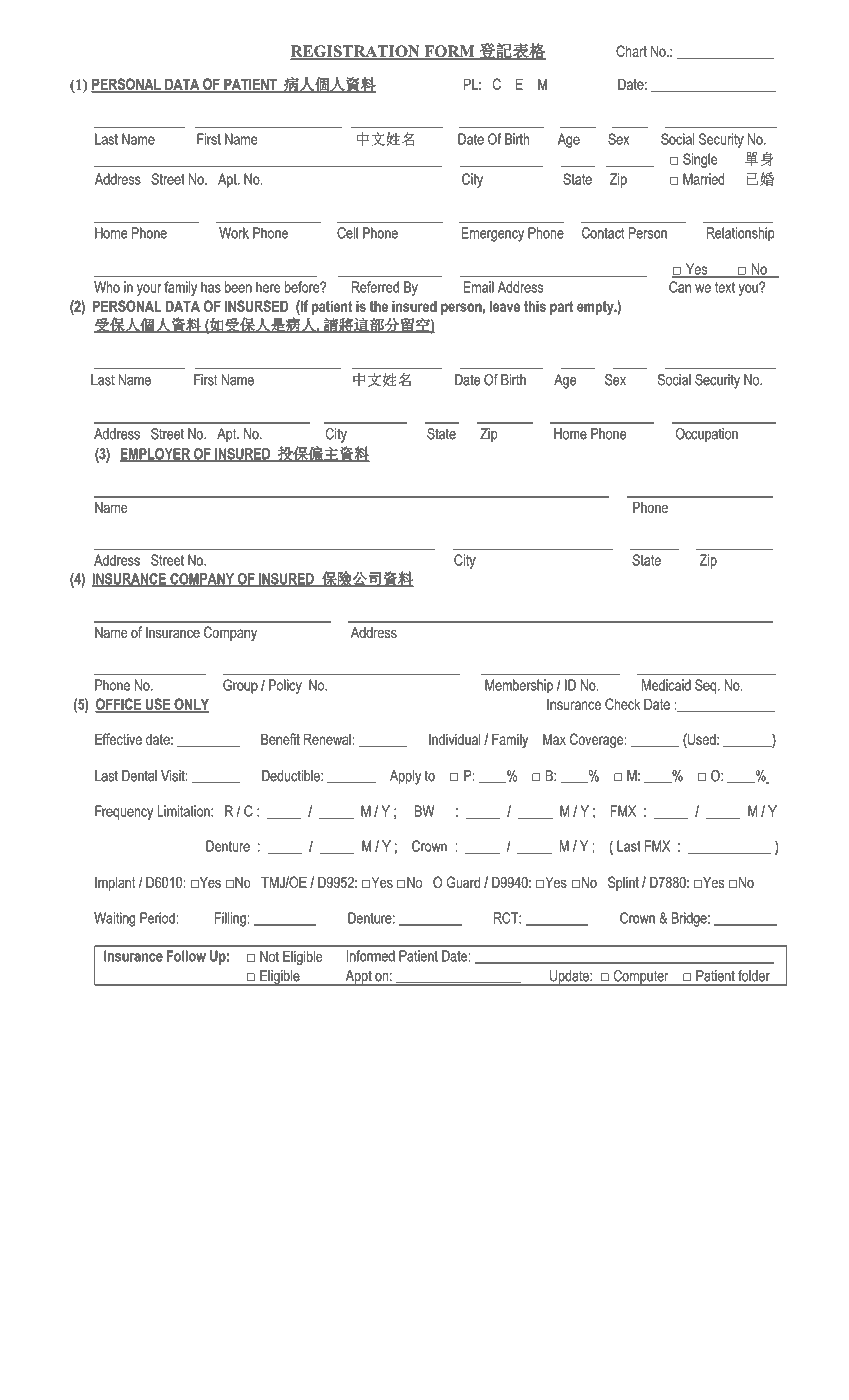 The image size is (849, 1400). I want to click on Single, so click(700, 160).
